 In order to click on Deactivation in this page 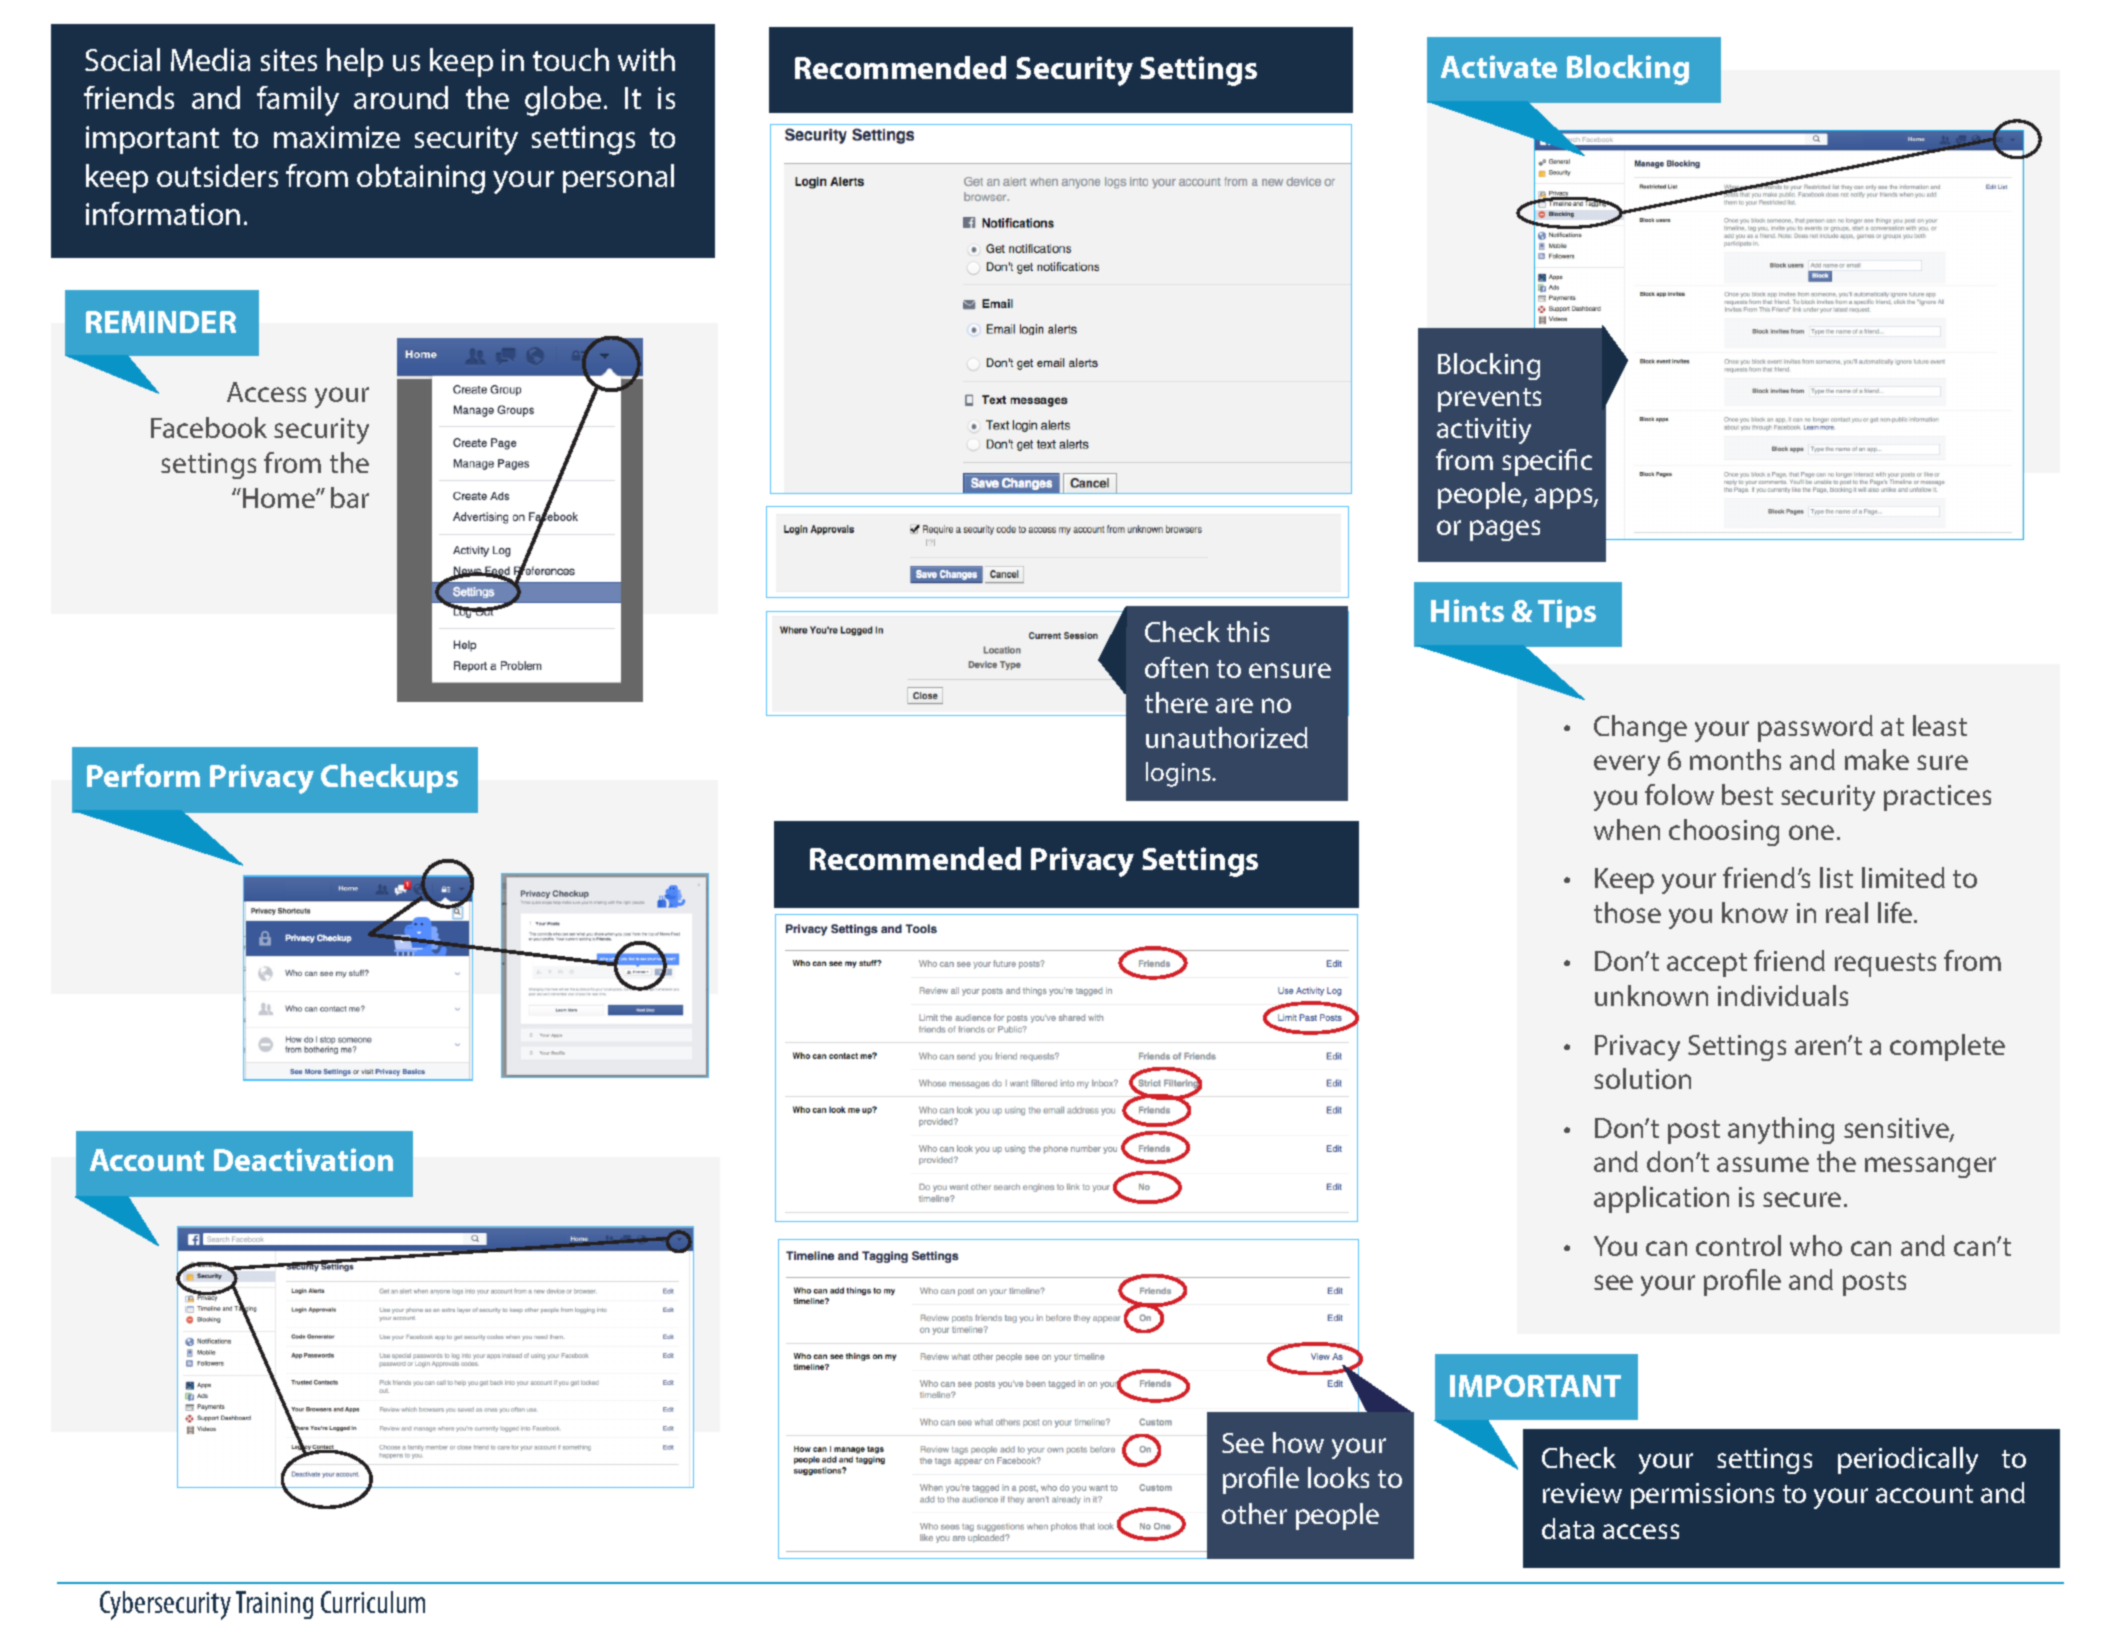, I will do `click(303, 1159)`.
